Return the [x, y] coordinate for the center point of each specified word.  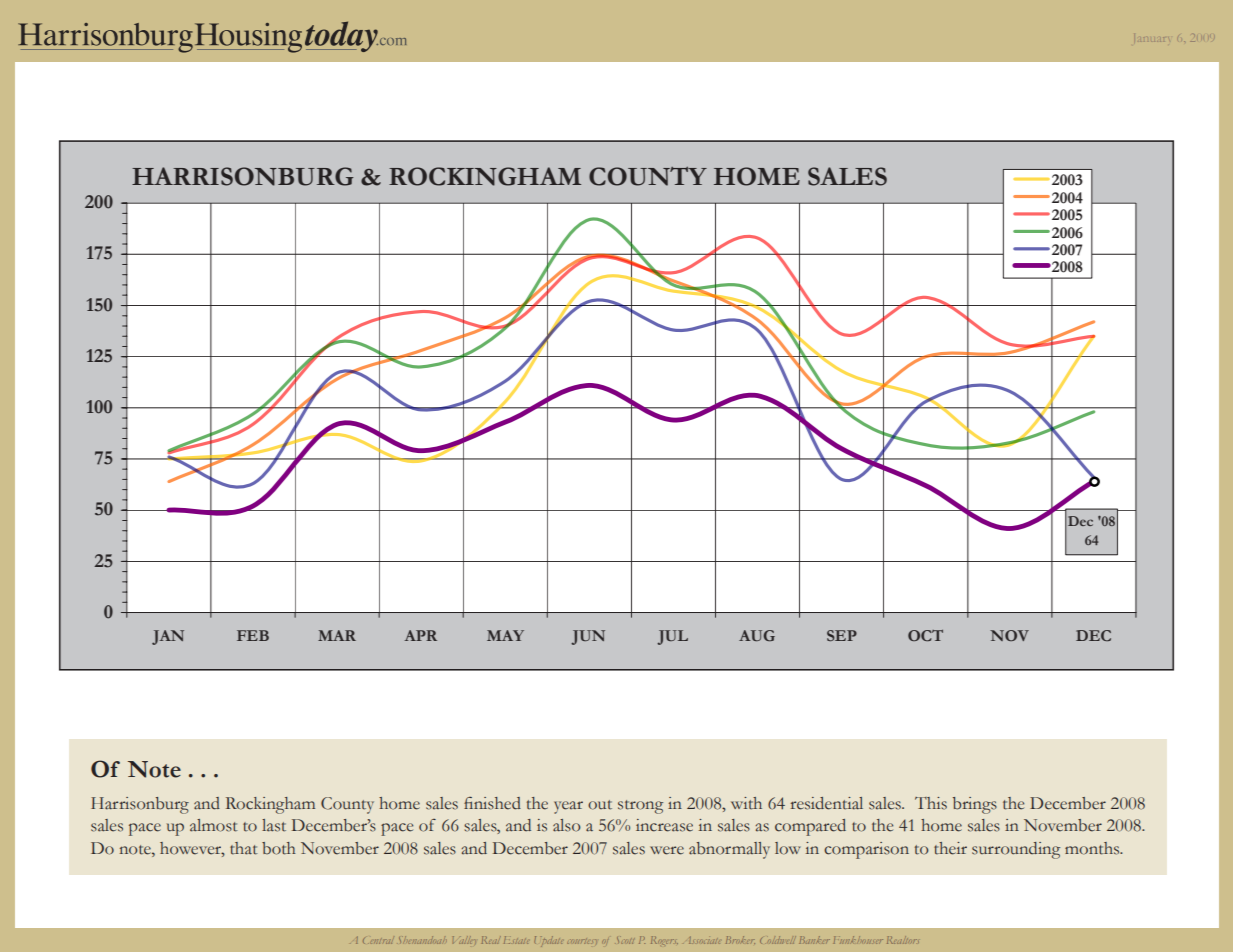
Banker [814, 940]
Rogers [664, 940]
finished [492, 803]
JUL [672, 637]
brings [975, 805]
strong [640, 807]
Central [378, 941]
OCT [925, 635]
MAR [337, 635]
